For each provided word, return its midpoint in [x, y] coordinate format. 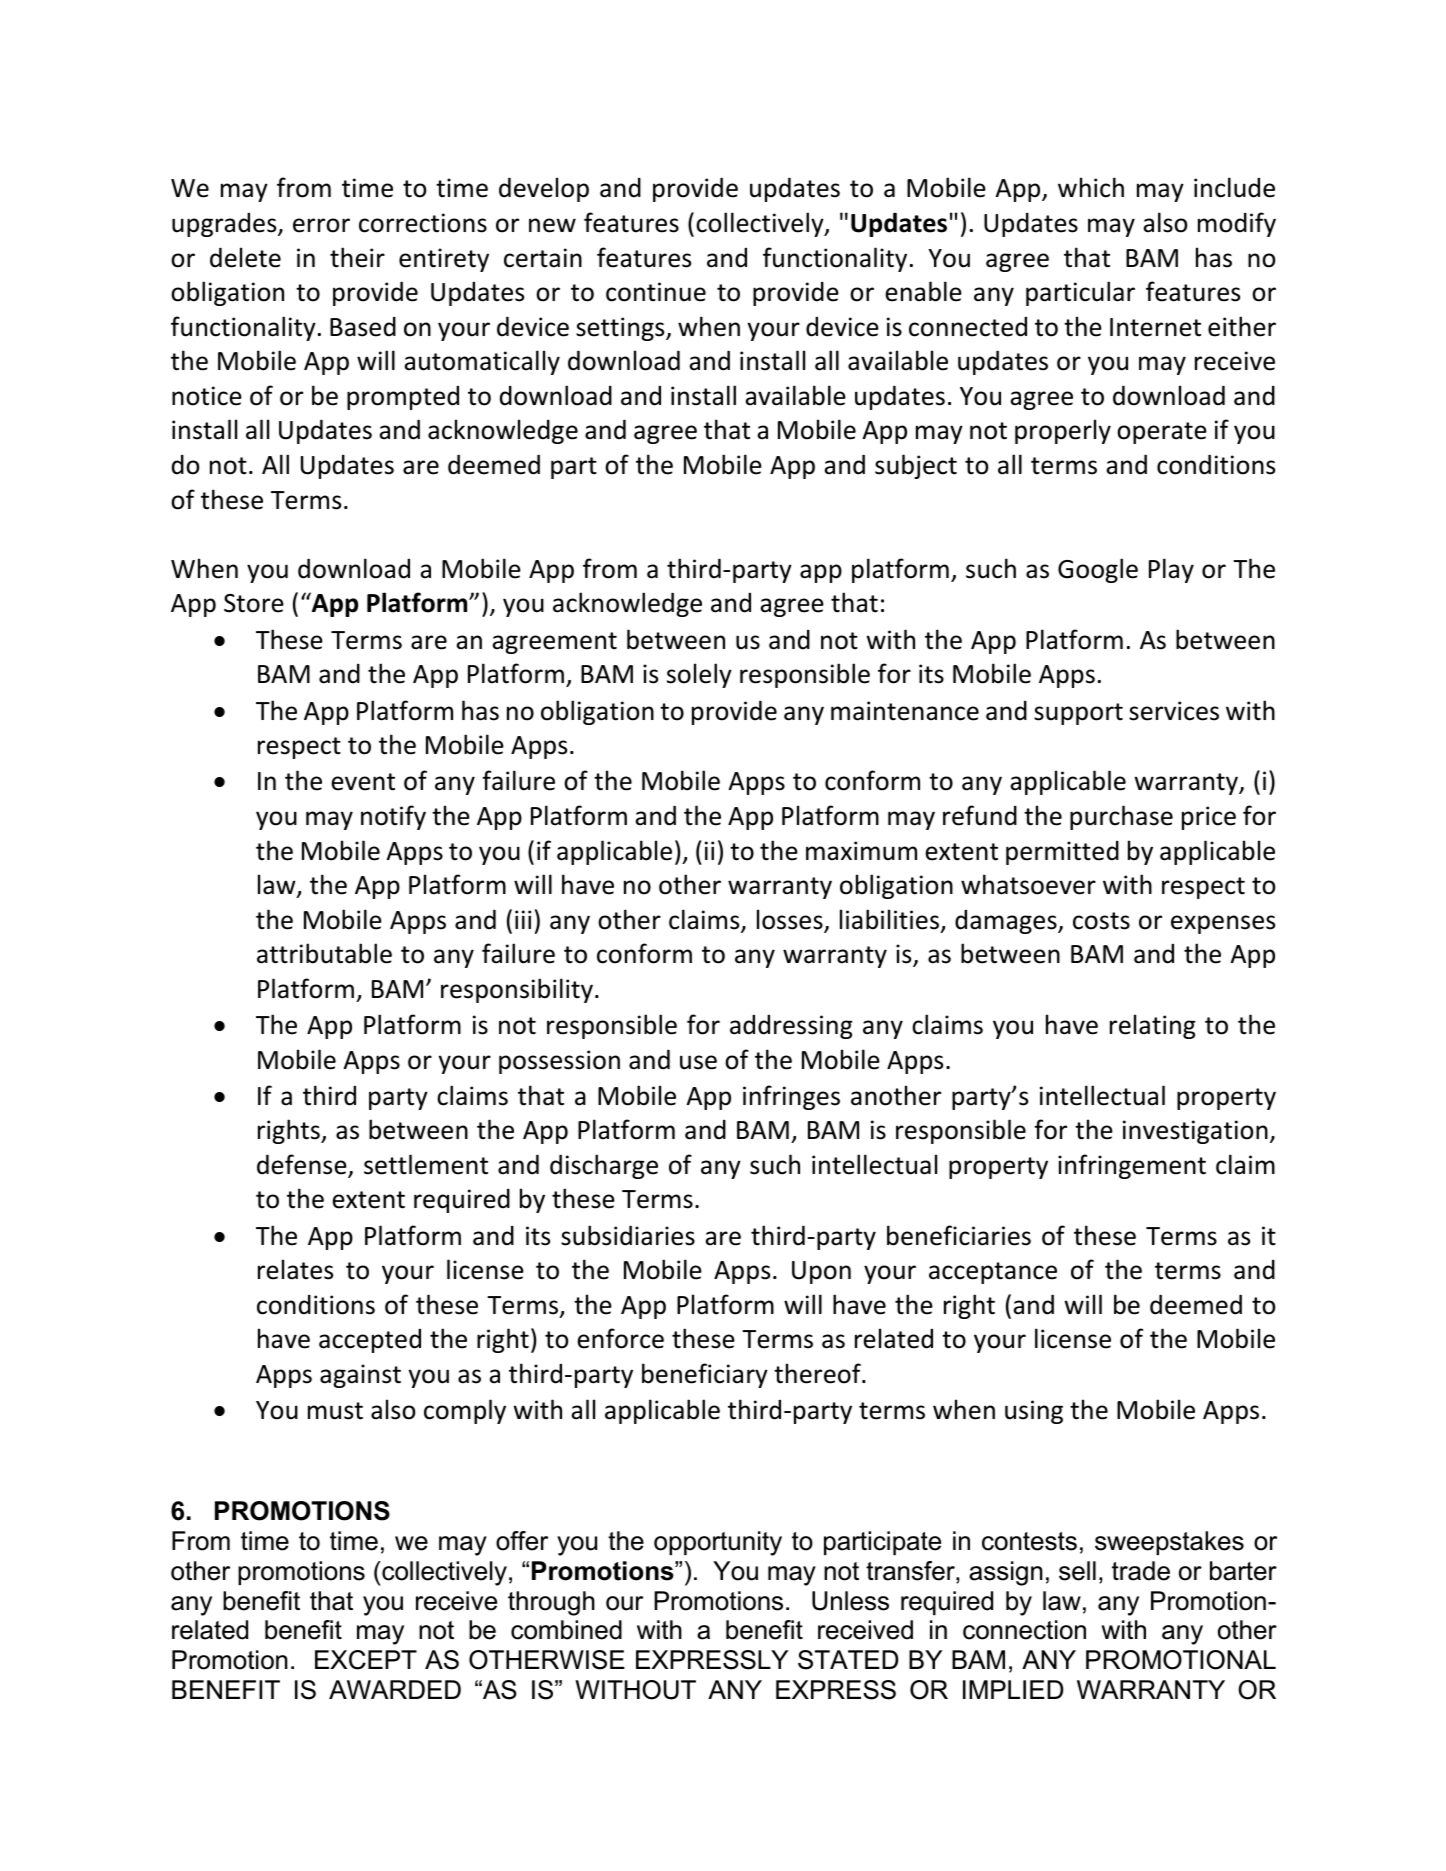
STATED [848, 1660]
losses [791, 920]
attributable [324, 953]
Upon [821, 1272]
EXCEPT [366, 1660]
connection [1024, 1630]
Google [1098, 570]
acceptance [993, 1273]
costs [1101, 921]
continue [656, 292]
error [321, 225]
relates [295, 1269]
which [1091, 187]
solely [699, 675]
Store [254, 603]
